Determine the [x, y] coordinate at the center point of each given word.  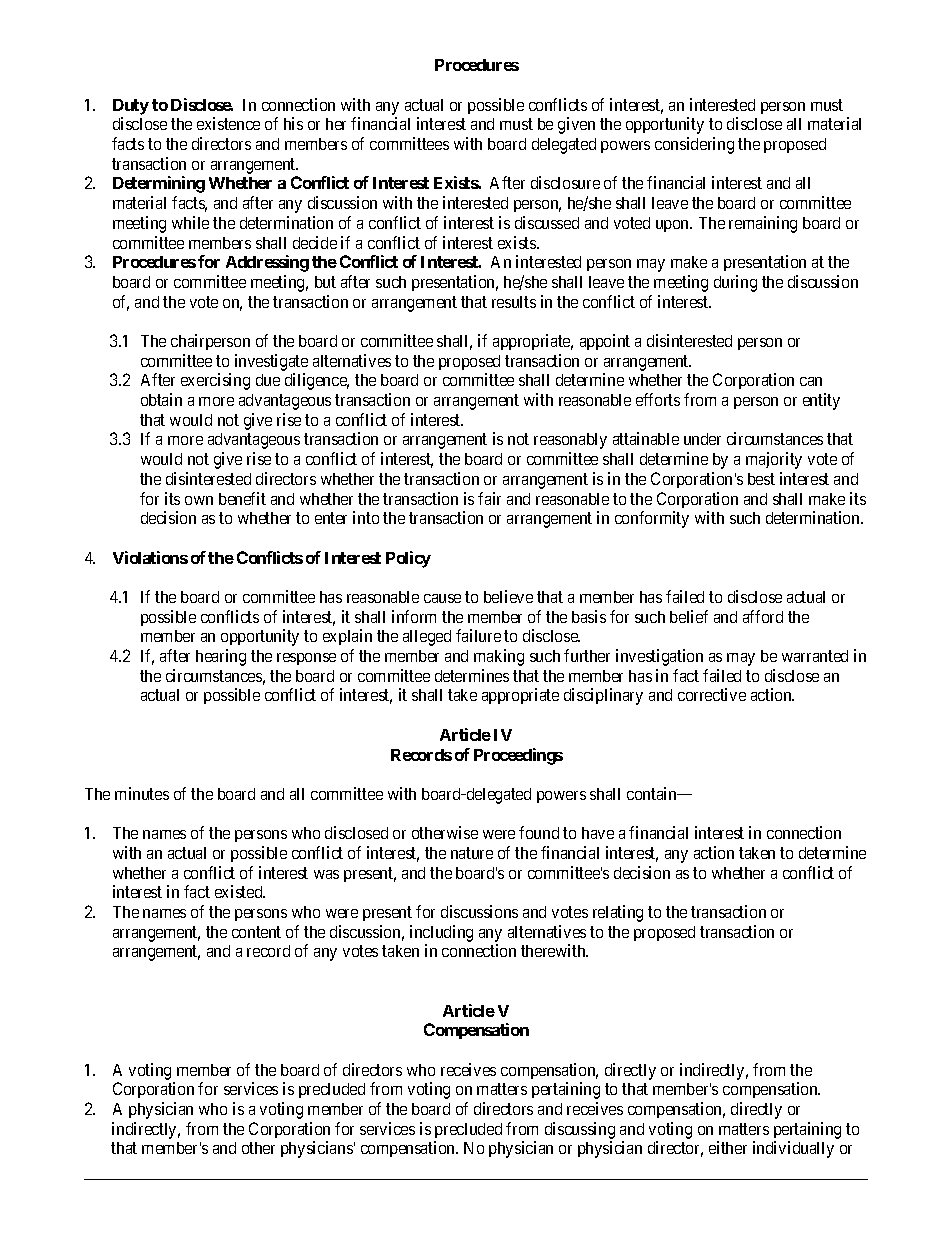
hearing [221, 657]
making [499, 657]
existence [228, 123]
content [256, 932]
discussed [547, 222]
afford [763, 616]
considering [694, 145]
